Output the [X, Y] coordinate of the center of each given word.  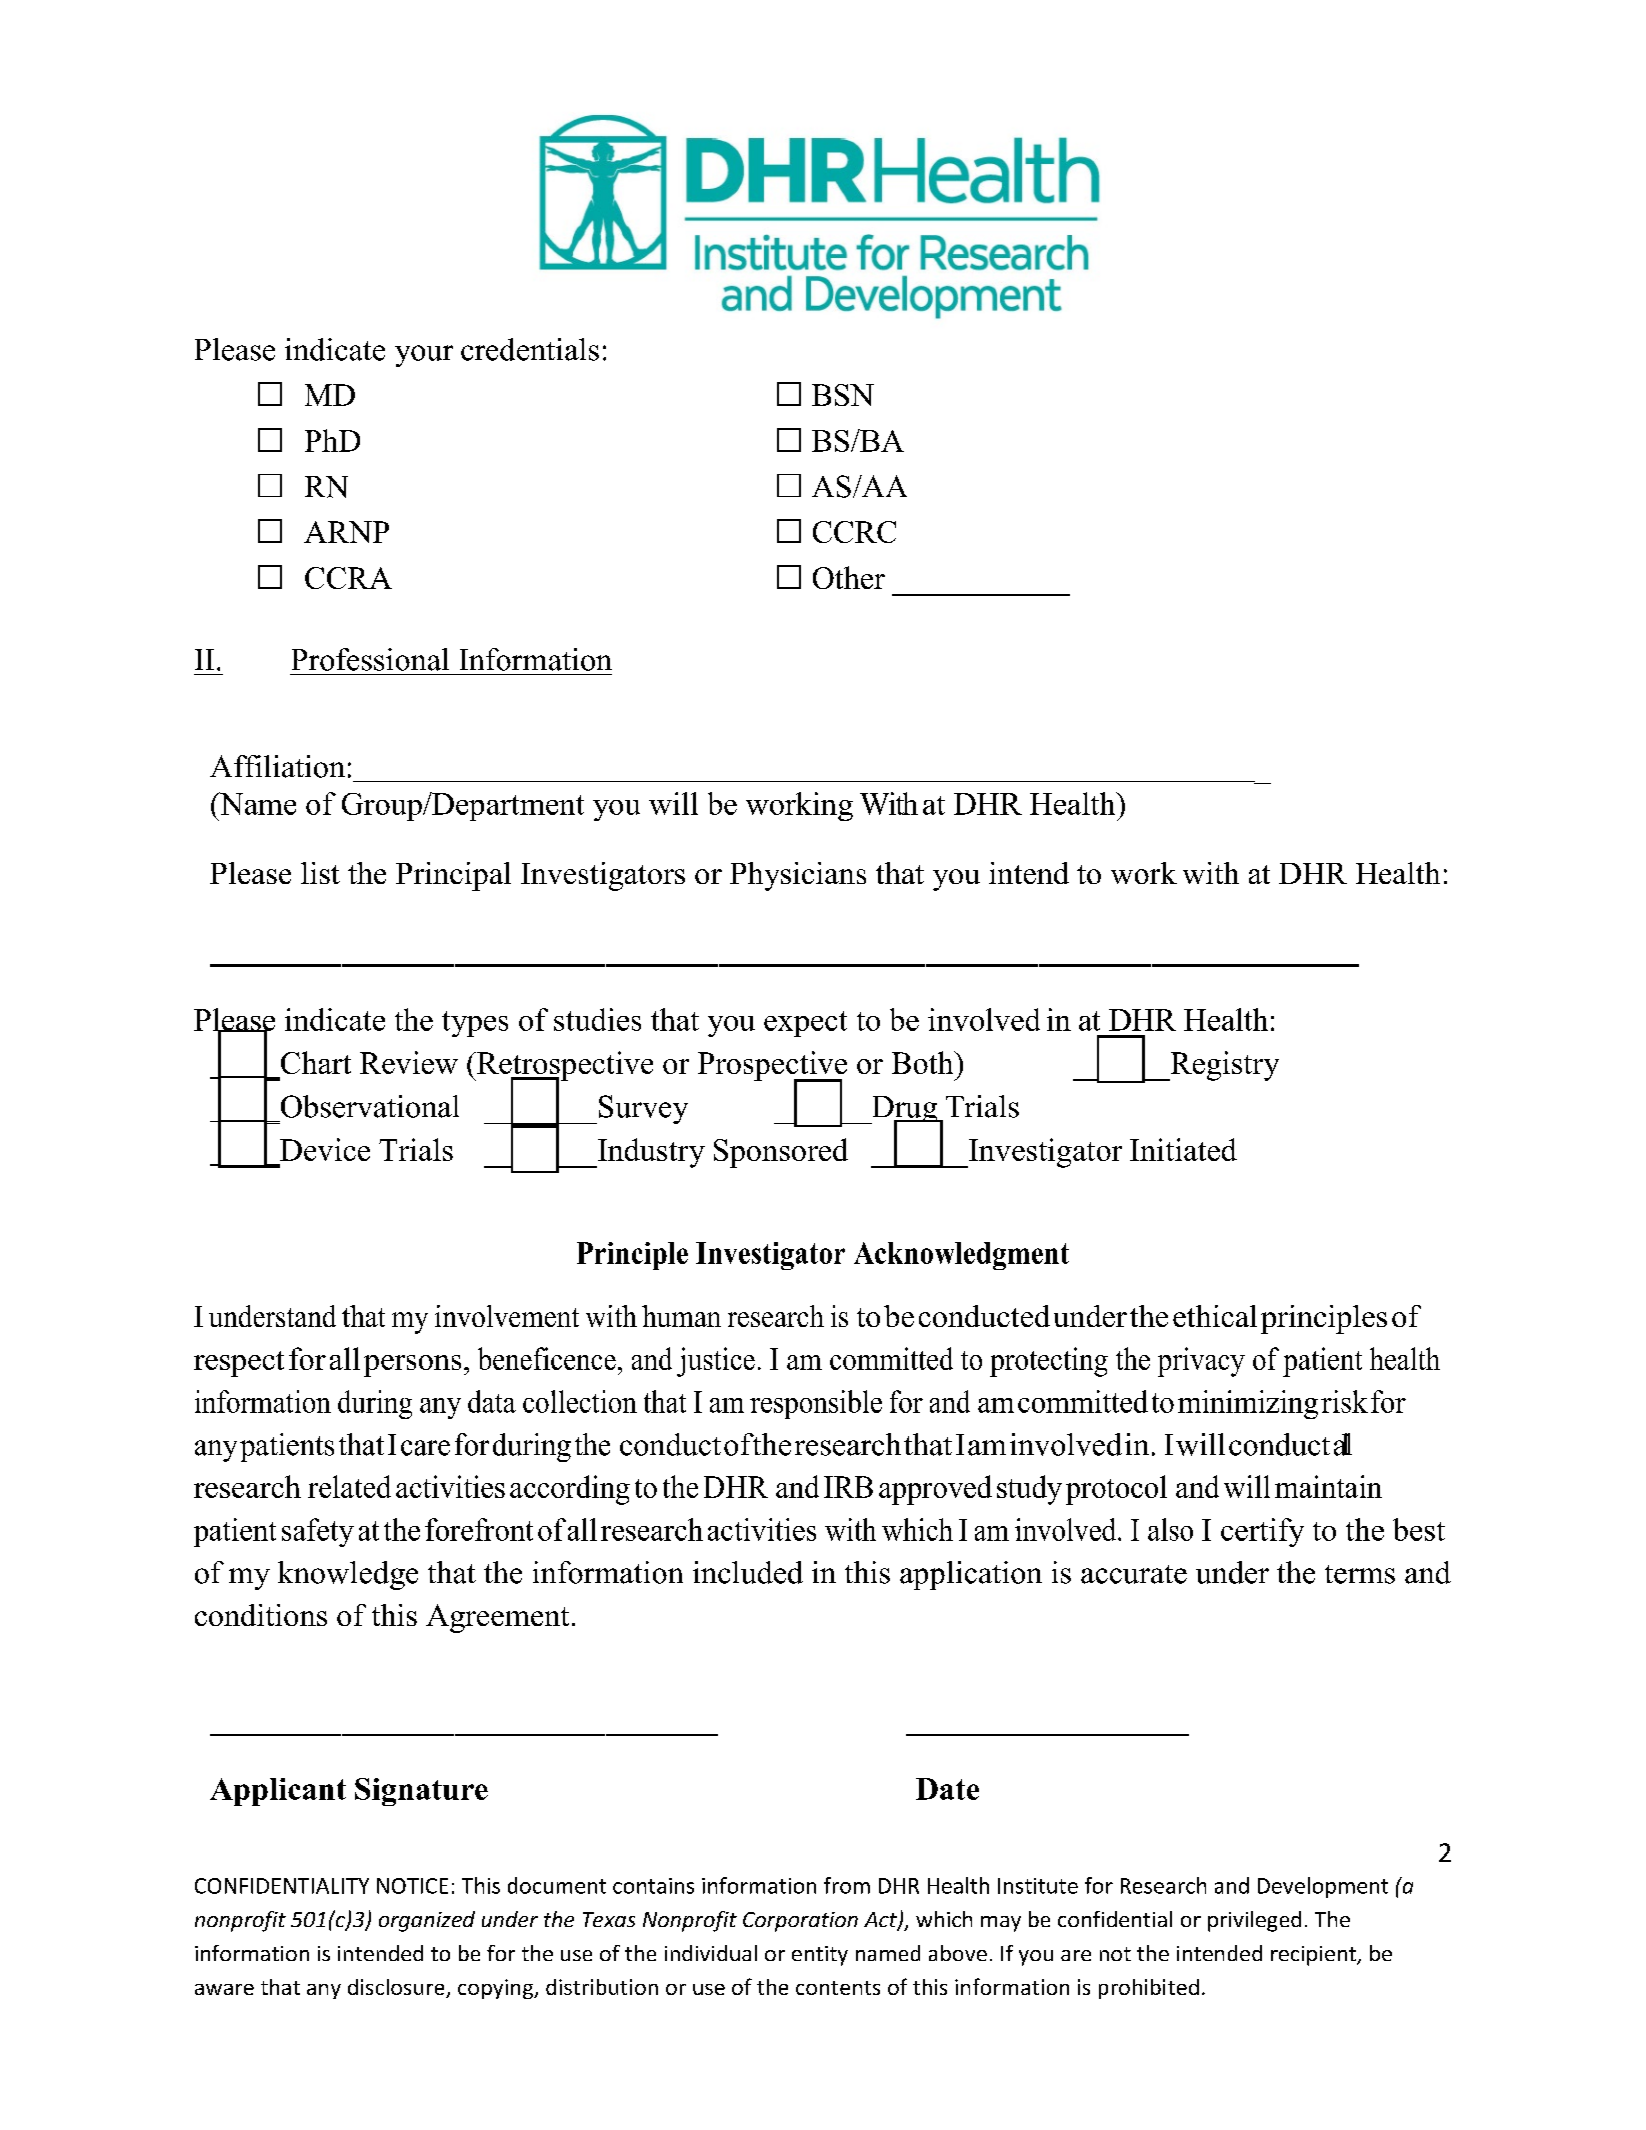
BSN [843, 395]
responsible [816, 1404]
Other [849, 577]
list [320, 873]
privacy [1201, 1362]
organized [427, 1921]
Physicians [798, 876]
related [349, 1486]
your [424, 356]
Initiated [1183, 1149]
